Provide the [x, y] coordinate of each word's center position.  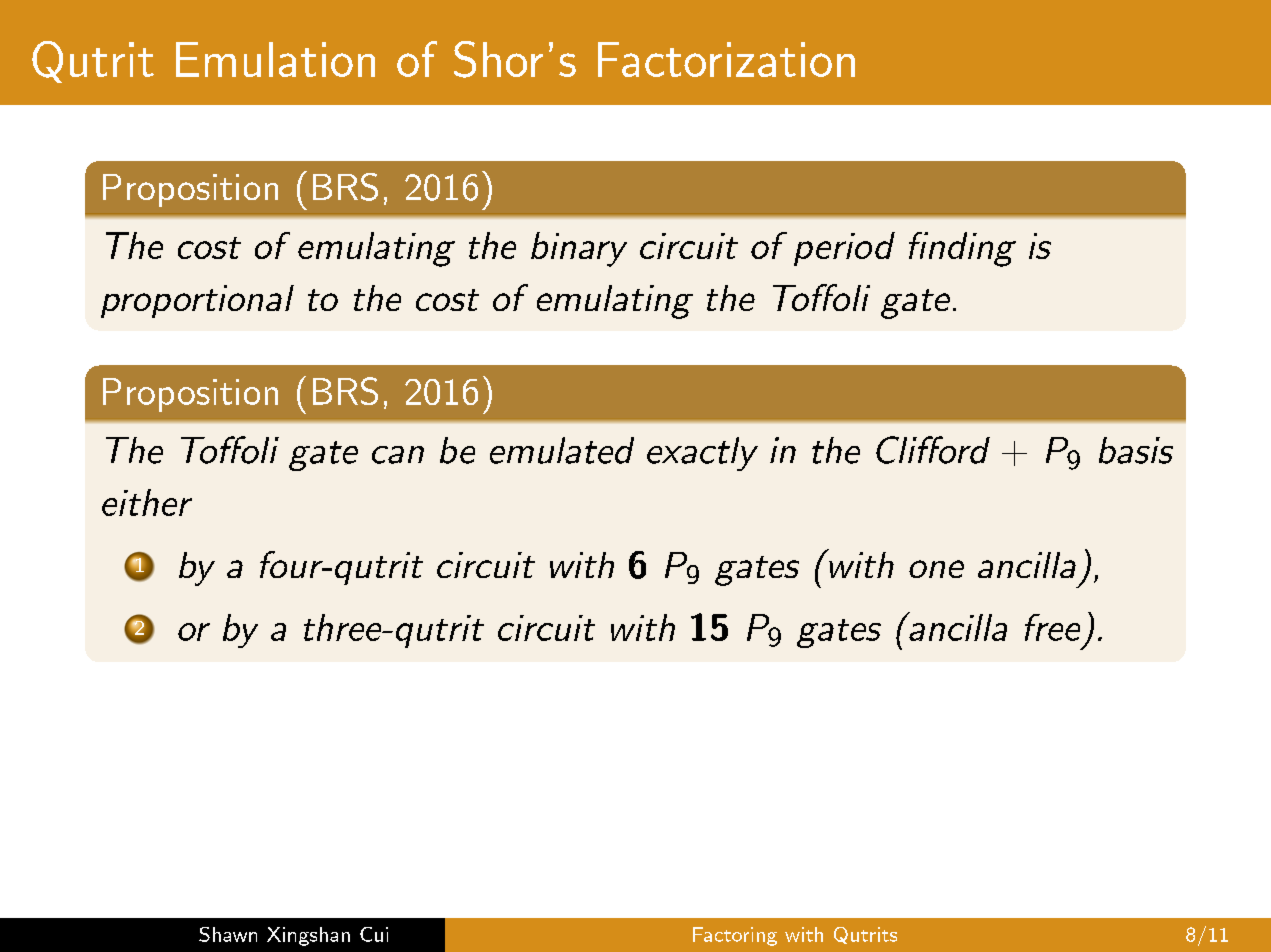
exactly [702, 454]
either [147, 502]
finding [962, 249]
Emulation [275, 59]
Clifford [933, 450]
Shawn [228, 934]
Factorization [726, 59]
